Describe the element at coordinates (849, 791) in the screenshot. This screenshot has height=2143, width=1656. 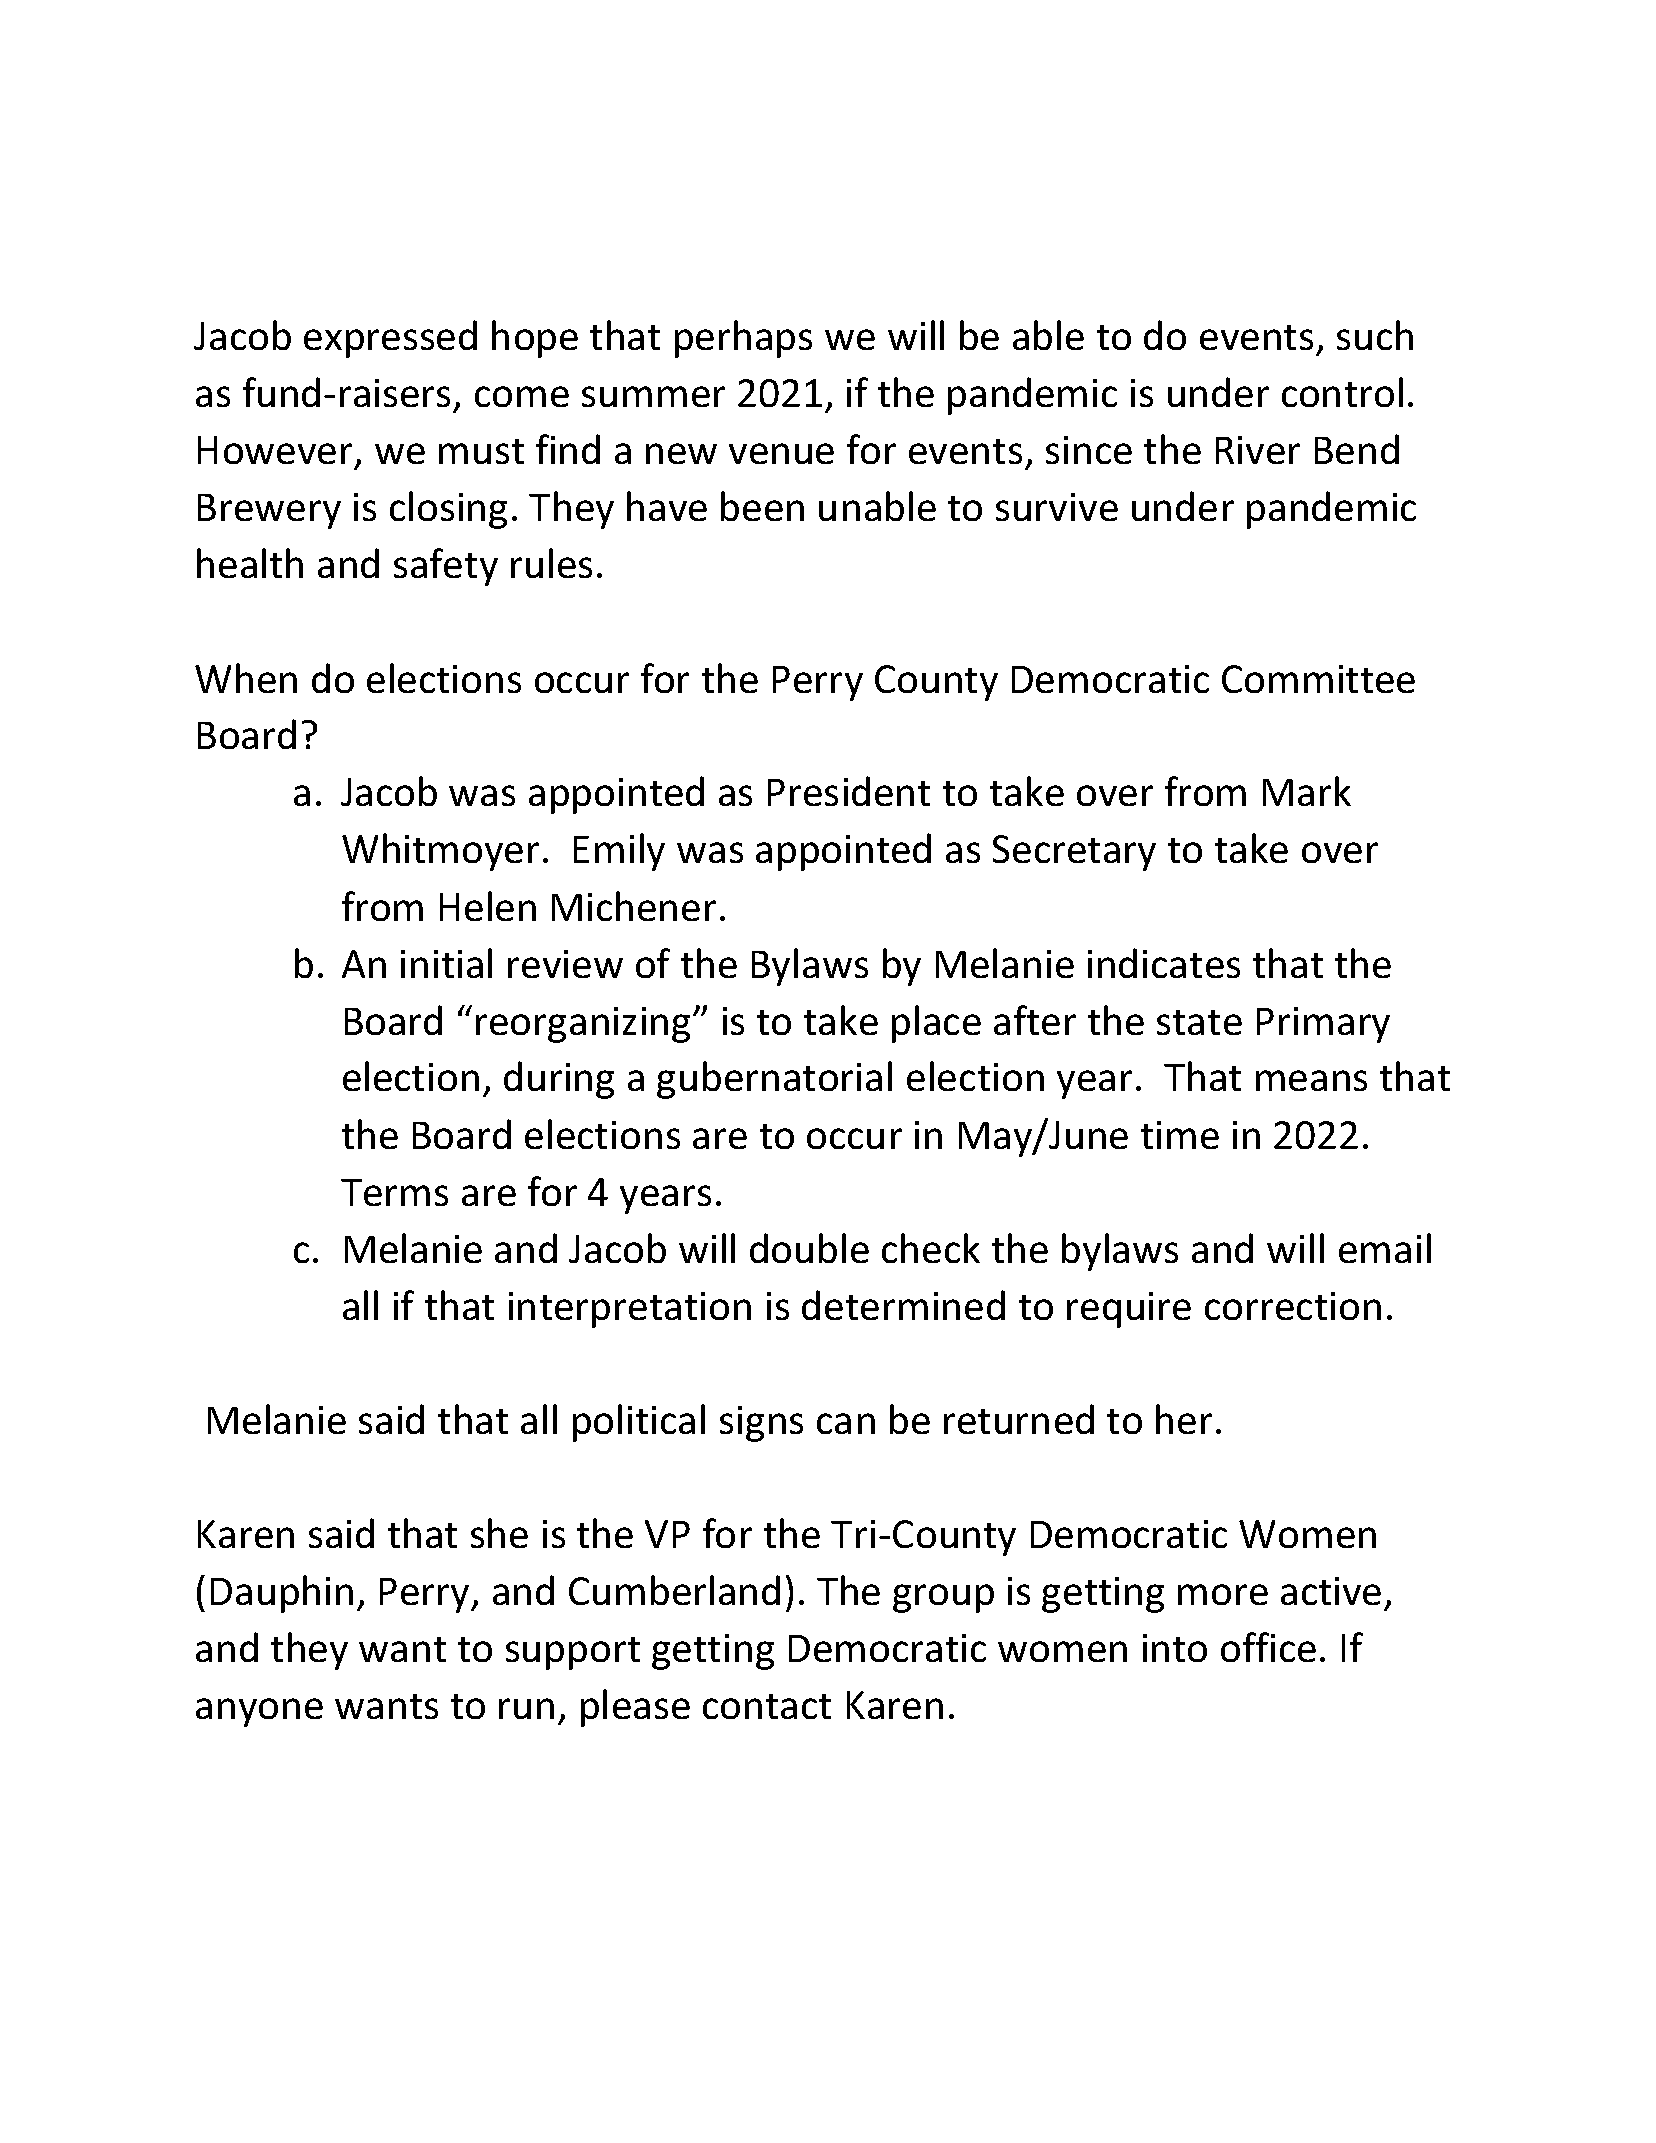
I see `President` at that location.
